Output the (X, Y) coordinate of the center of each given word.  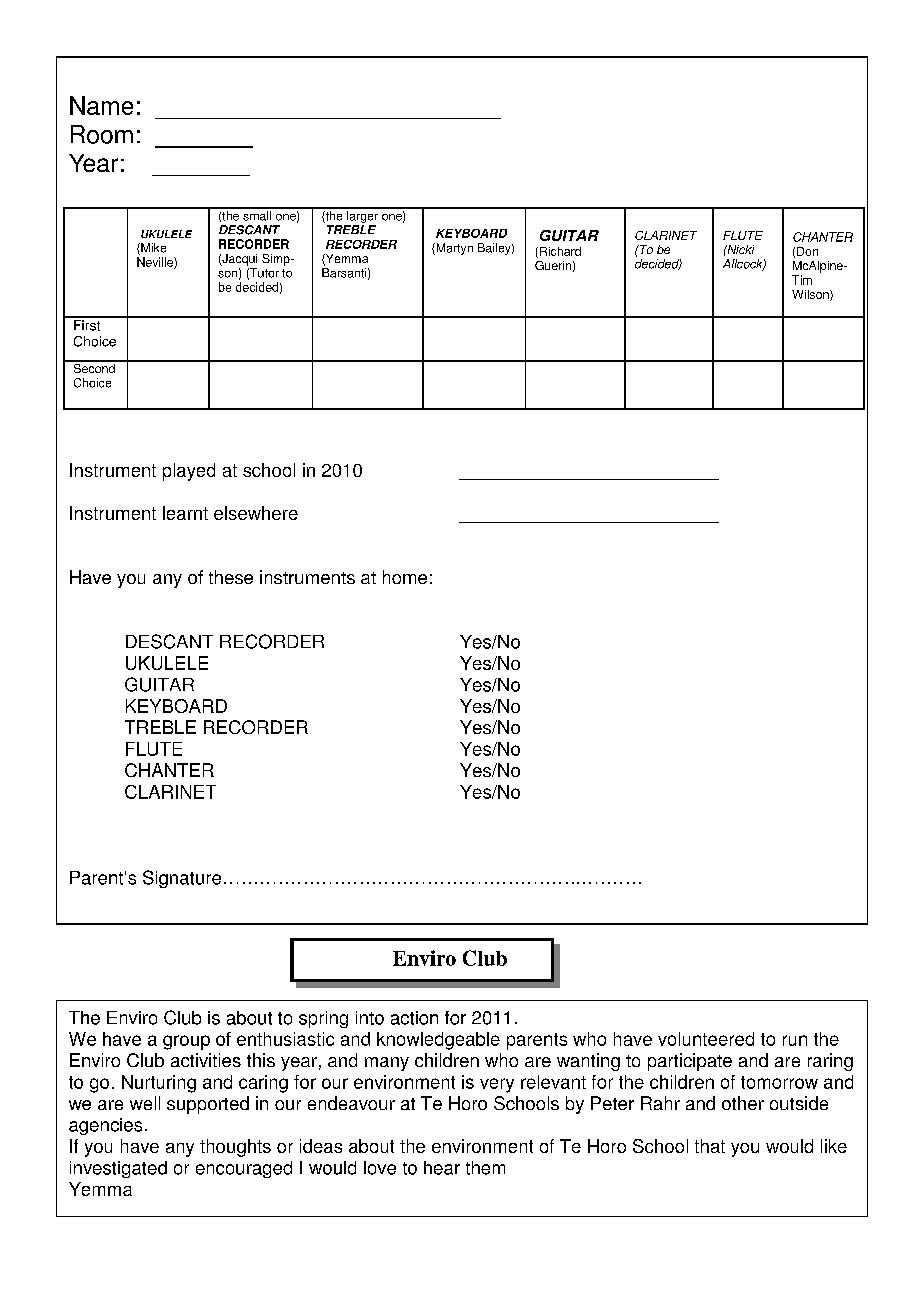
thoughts (235, 1148)
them (485, 1168)
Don (807, 251)
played (189, 472)
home (405, 577)
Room (102, 134)
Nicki (739, 249)
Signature (182, 879)
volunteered (706, 1039)
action (414, 1018)
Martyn (453, 249)
